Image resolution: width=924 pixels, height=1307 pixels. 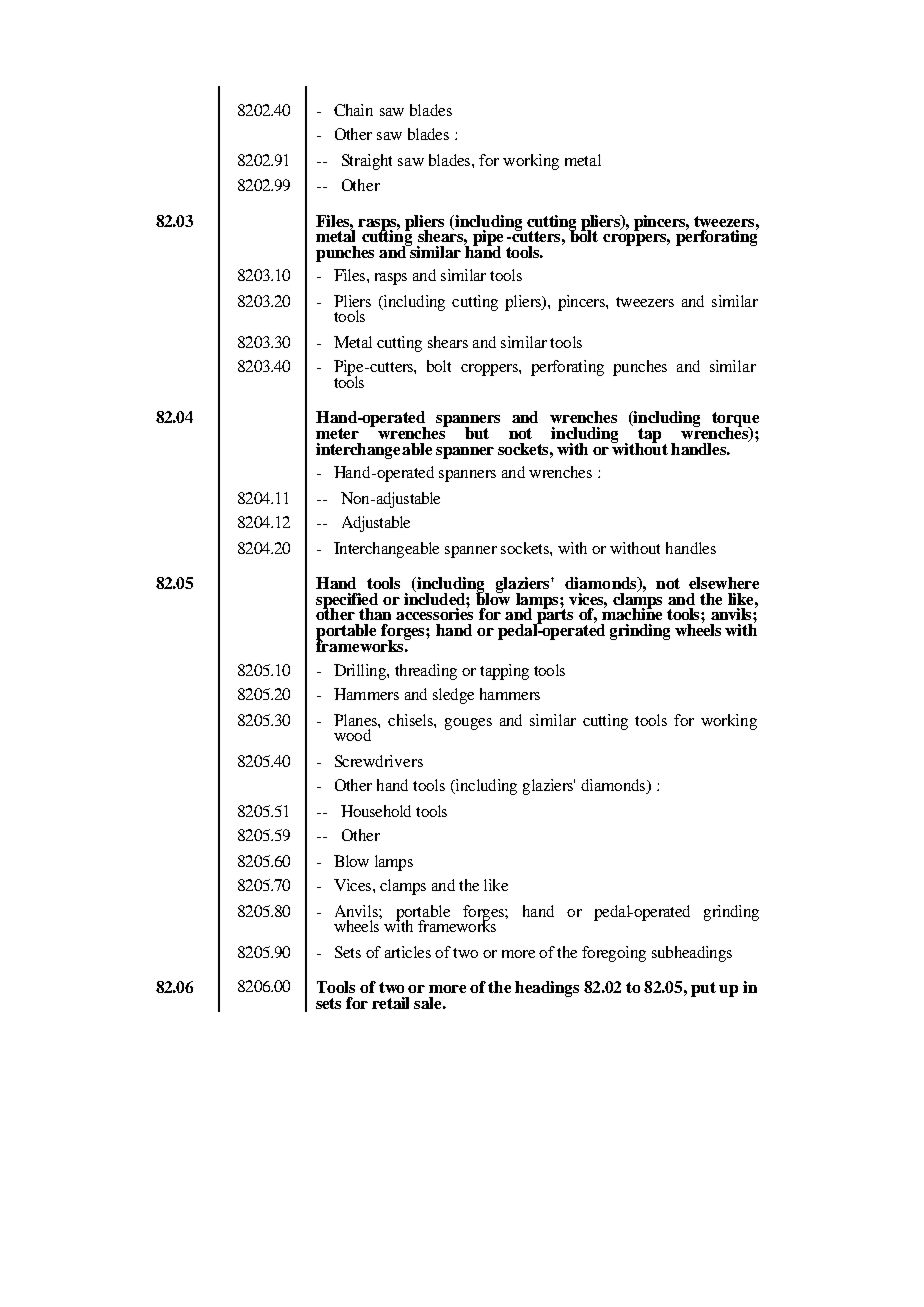 I want to click on elsewhere, so click(x=724, y=583).
